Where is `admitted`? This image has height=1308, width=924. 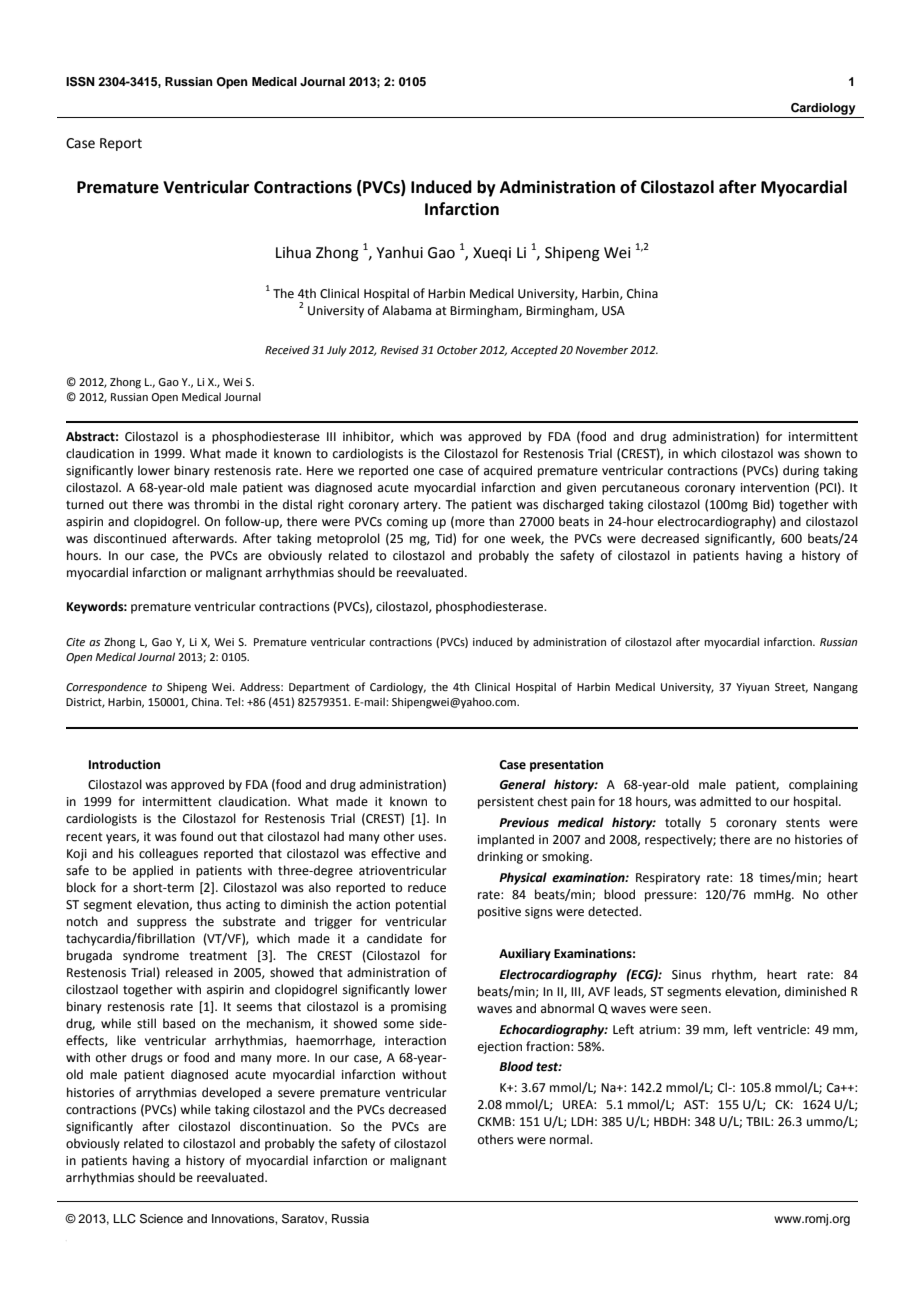
admitted is located at coordinates (725, 801).
